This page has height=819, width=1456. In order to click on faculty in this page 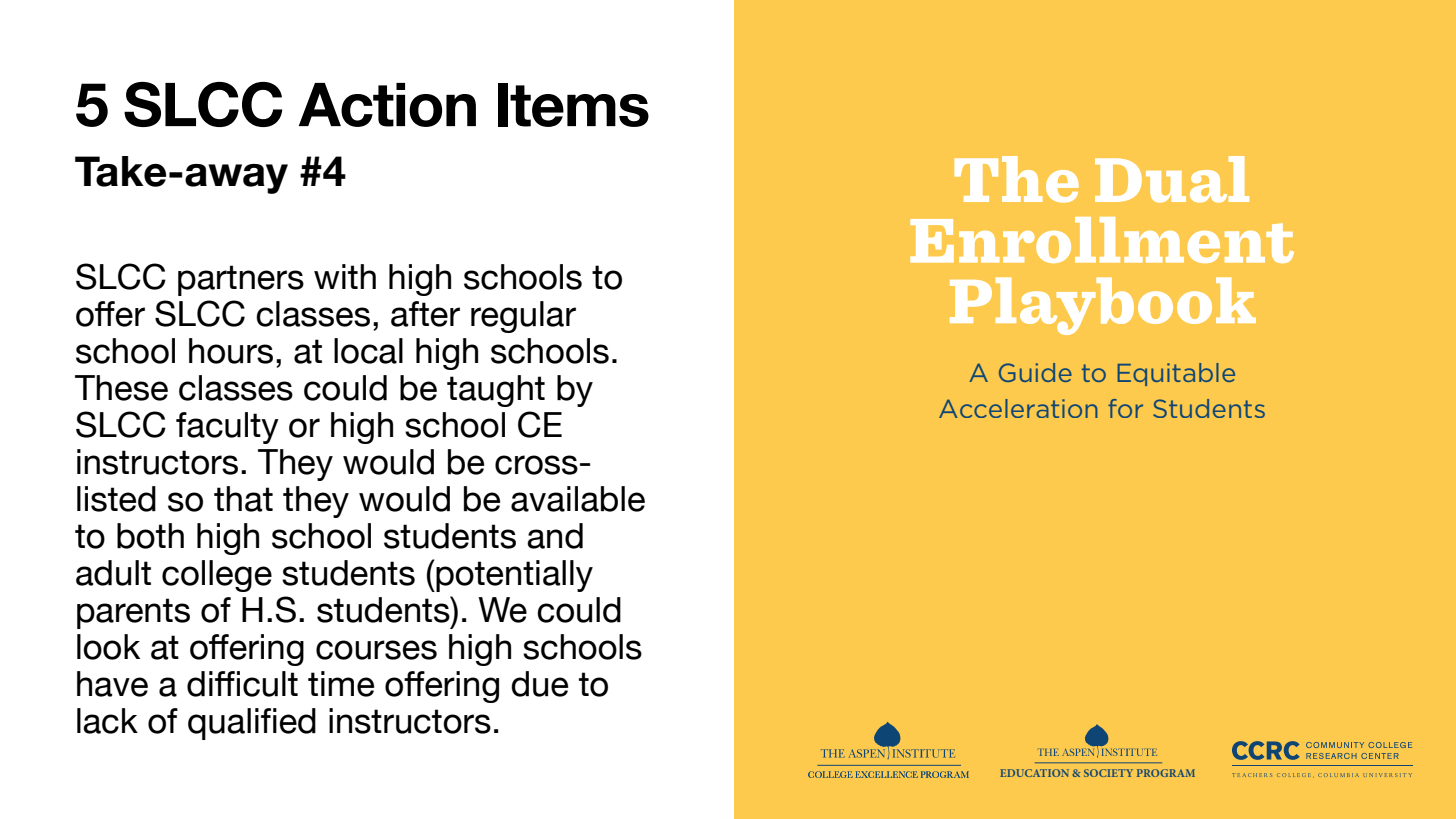, I will do `click(227, 428)`.
